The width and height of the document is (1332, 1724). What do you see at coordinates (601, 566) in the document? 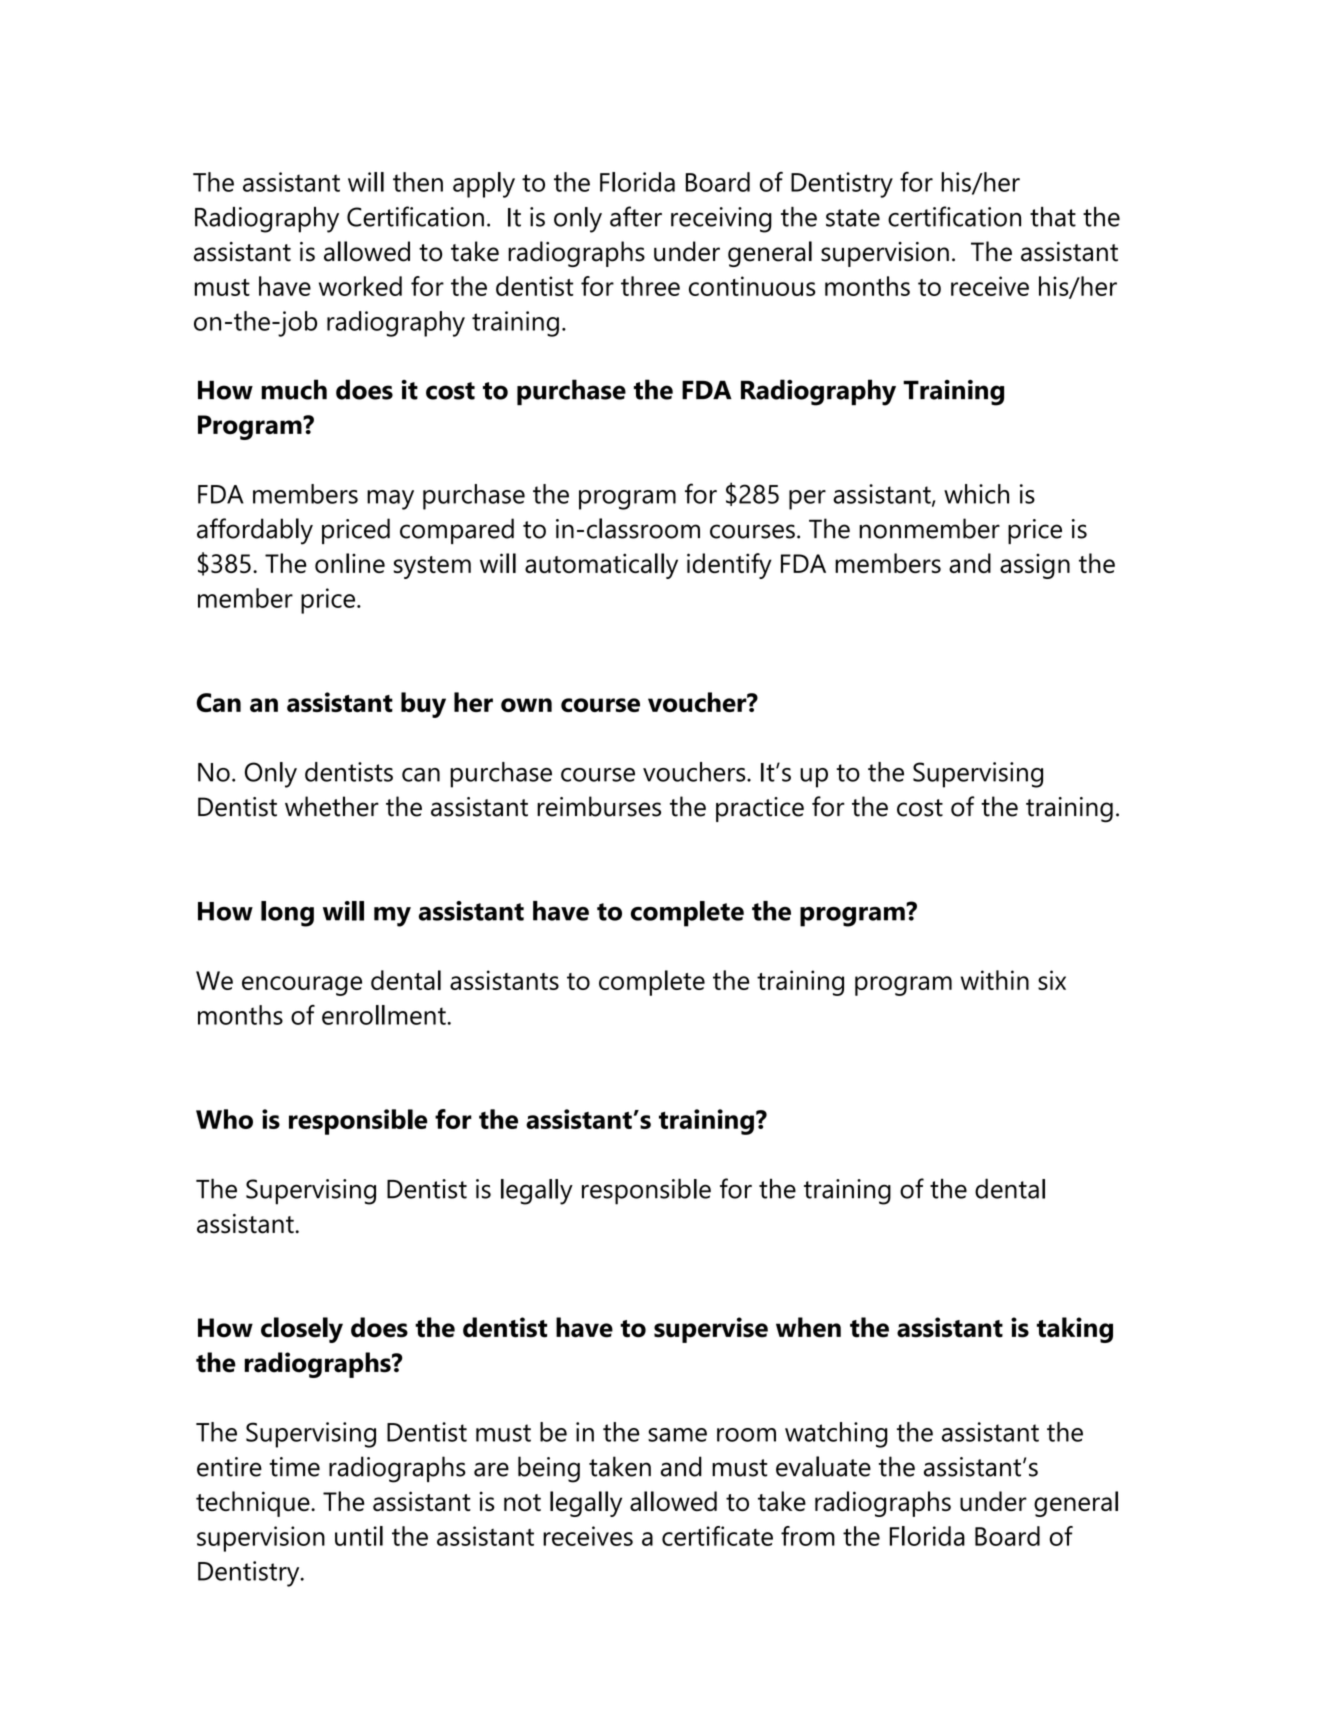
I see `automatically` at bounding box center [601, 566].
